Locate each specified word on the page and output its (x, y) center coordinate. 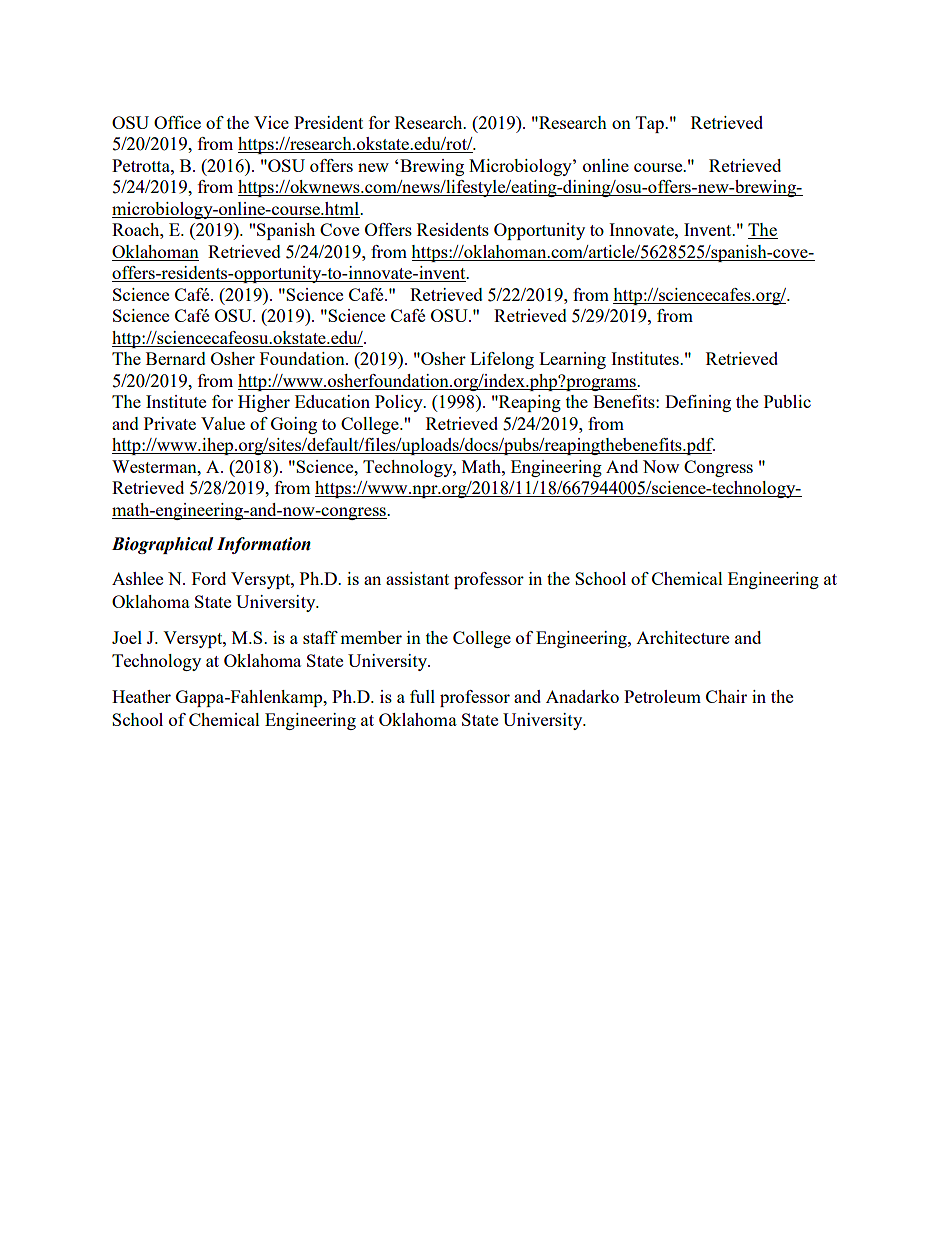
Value (223, 423)
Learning (572, 360)
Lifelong (502, 360)
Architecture (682, 637)
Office (177, 122)
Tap (651, 124)
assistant (417, 578)
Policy (400, 403)
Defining (698, 403)
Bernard (176, 358)
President (328, 122)
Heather (141, 696)
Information (264, 545)
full (422, 696)
